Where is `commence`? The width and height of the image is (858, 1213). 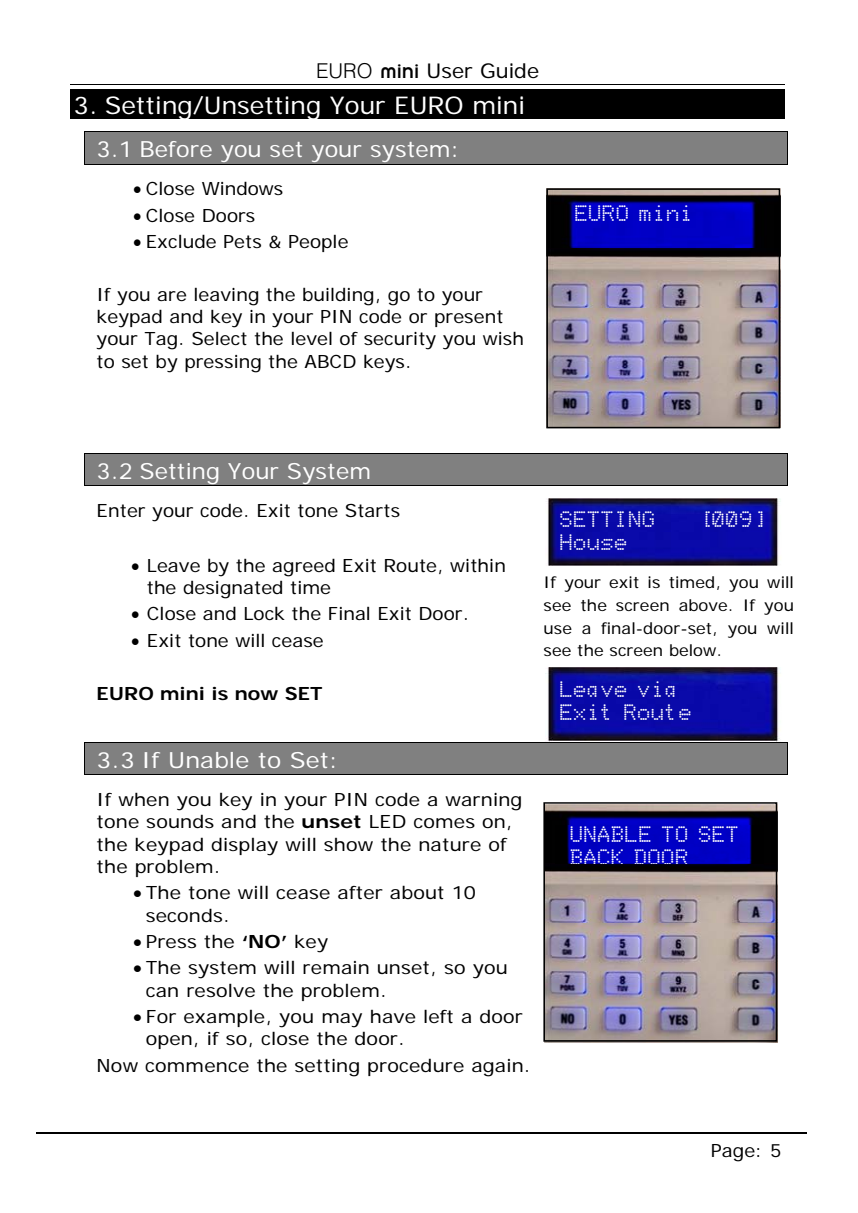 commence is located at coordinates (197, 1067).
